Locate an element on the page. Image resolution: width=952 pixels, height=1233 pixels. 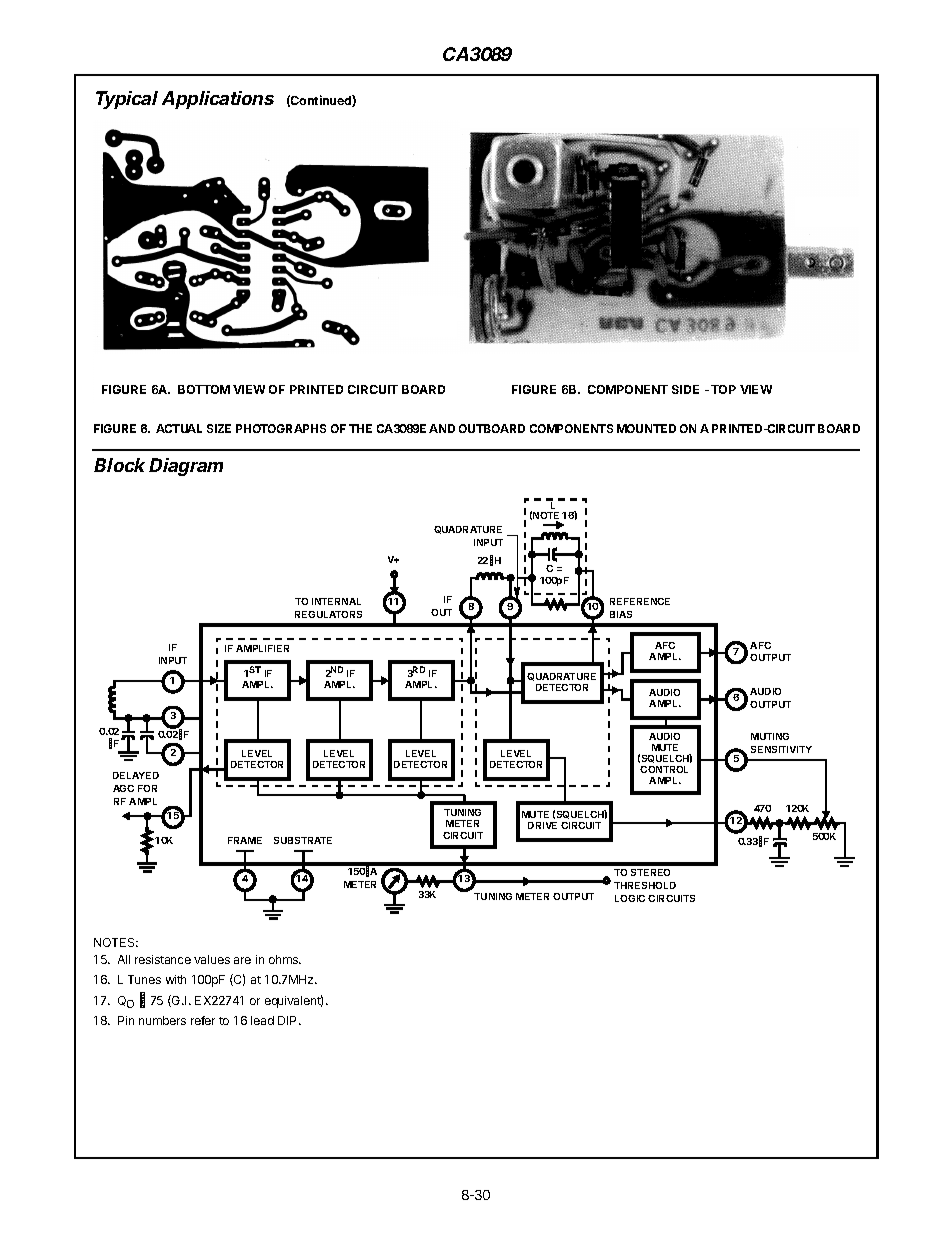
FRAME is located at coordinates (245, 840).
